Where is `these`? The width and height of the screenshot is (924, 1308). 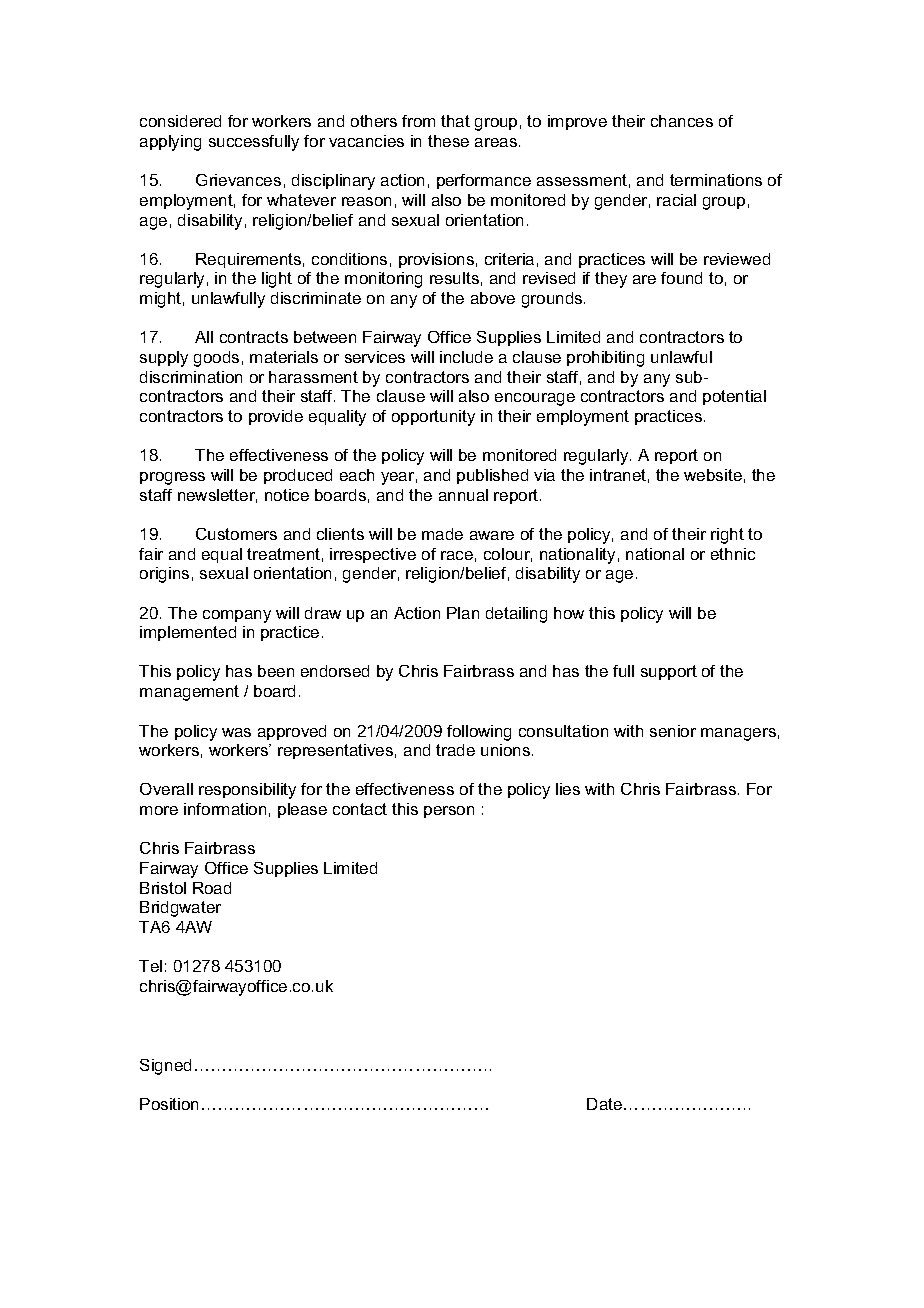
these is located at coordinates (448, 141).
